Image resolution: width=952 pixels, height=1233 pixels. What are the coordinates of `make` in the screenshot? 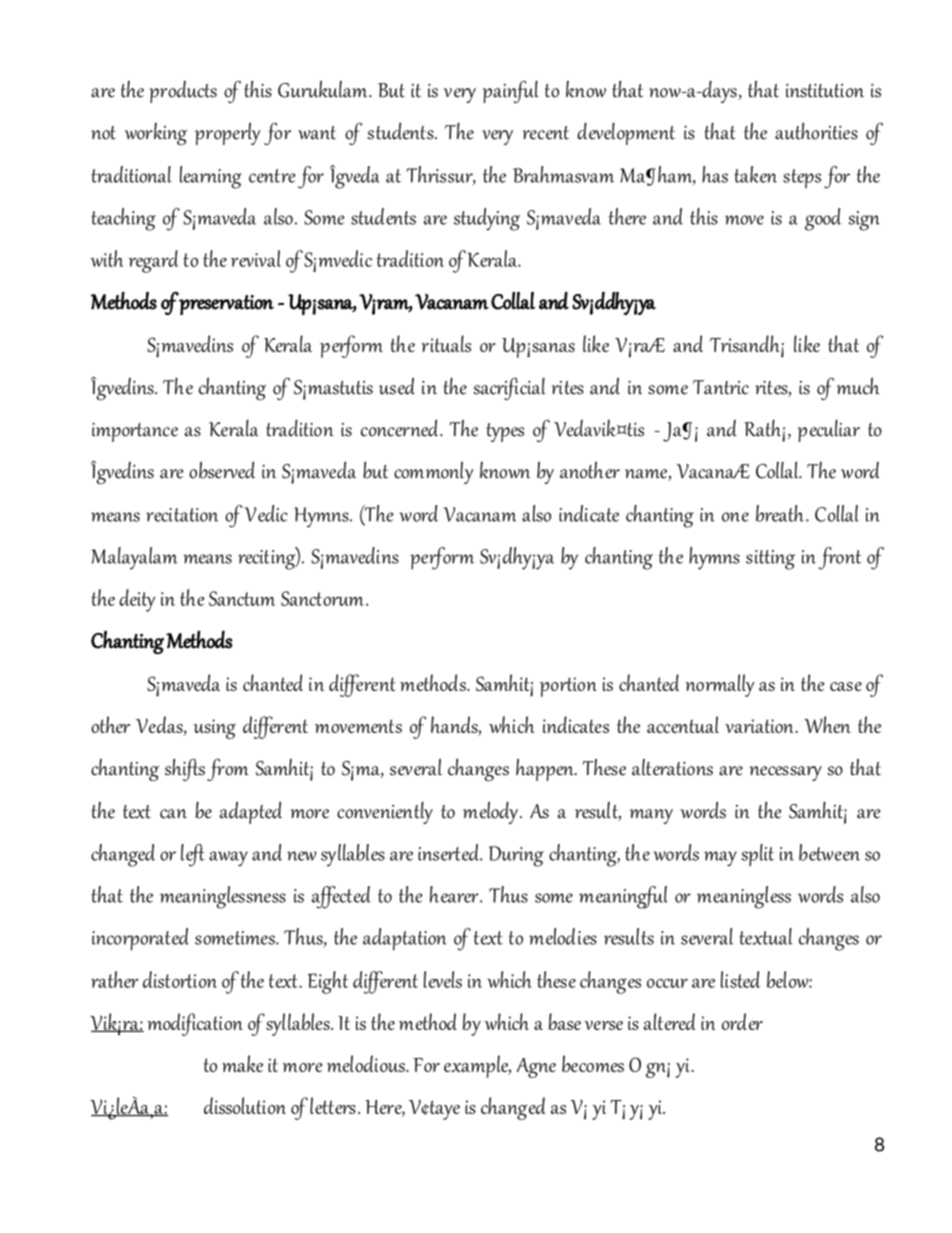 It's located at (242, 1063).
